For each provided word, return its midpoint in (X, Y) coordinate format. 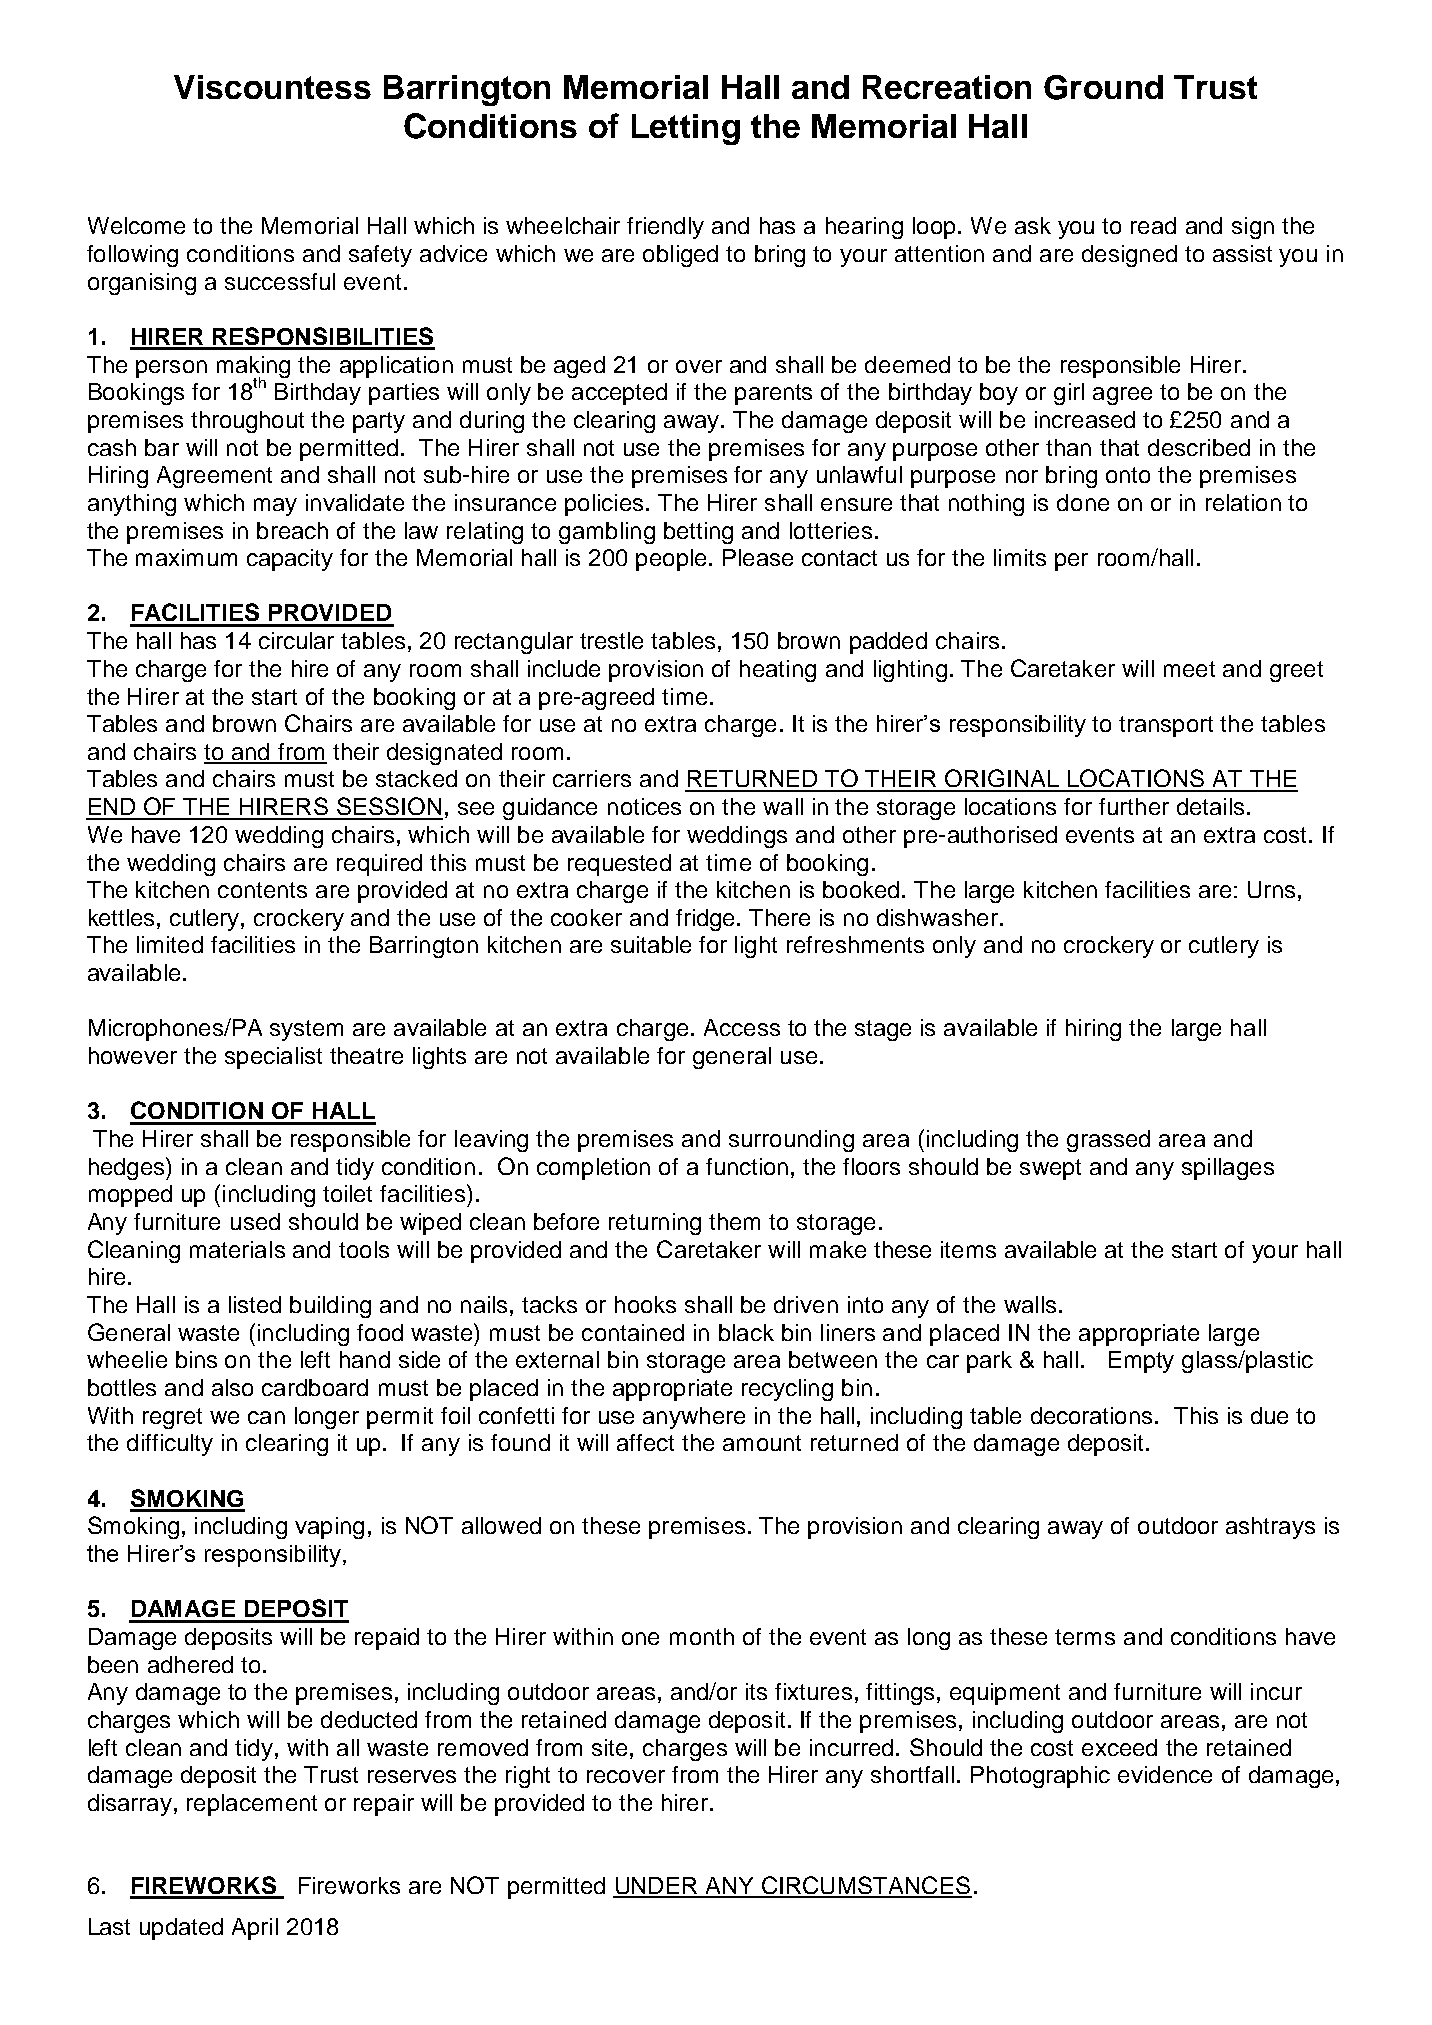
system (306, 1030)
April (255, 1929)
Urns (1271, 889)
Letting (686, 129)
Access (742, 1027)
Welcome (136, 225)
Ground (1103, 87)
